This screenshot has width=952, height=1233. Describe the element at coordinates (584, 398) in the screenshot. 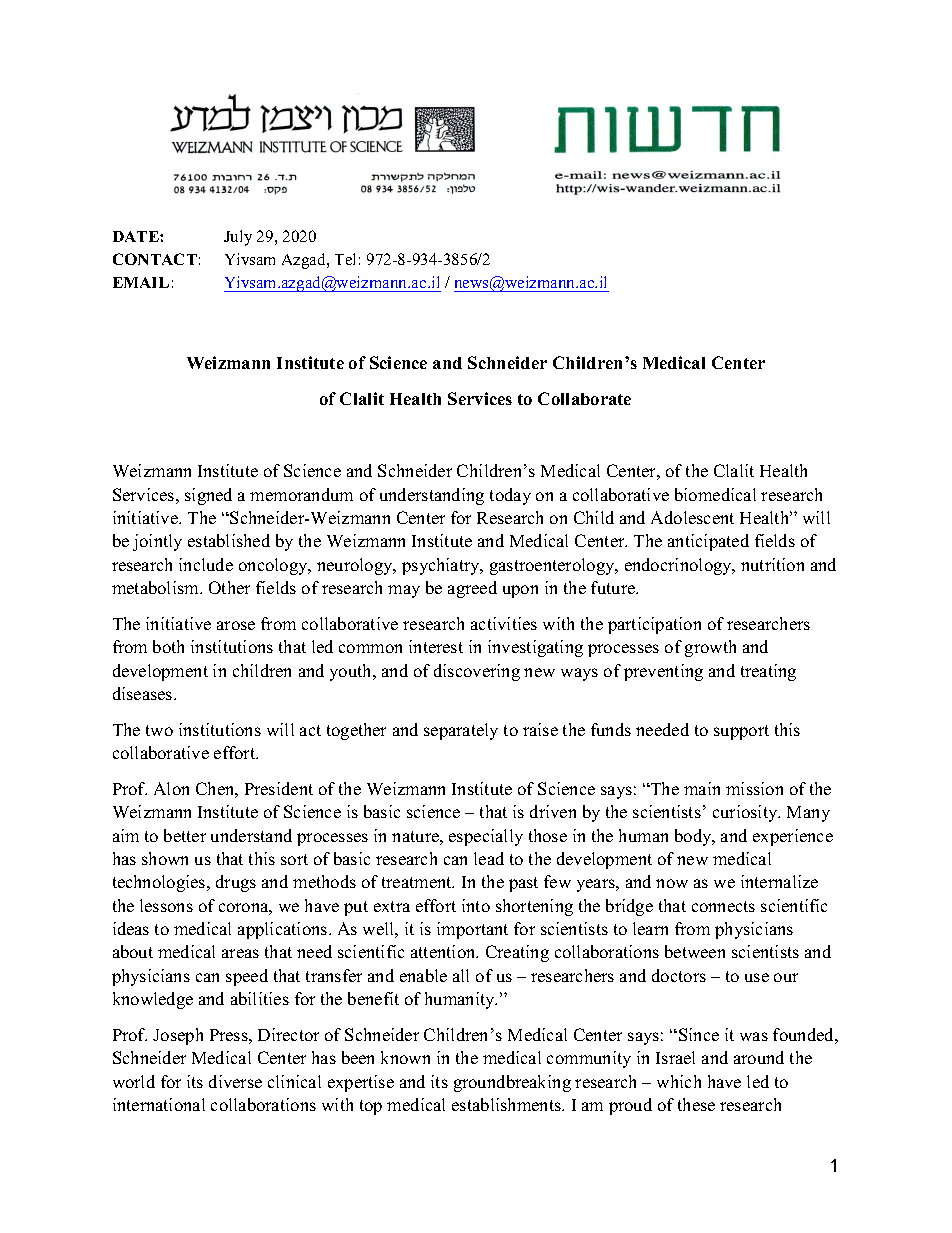

I see `Collaborate` at that location.
